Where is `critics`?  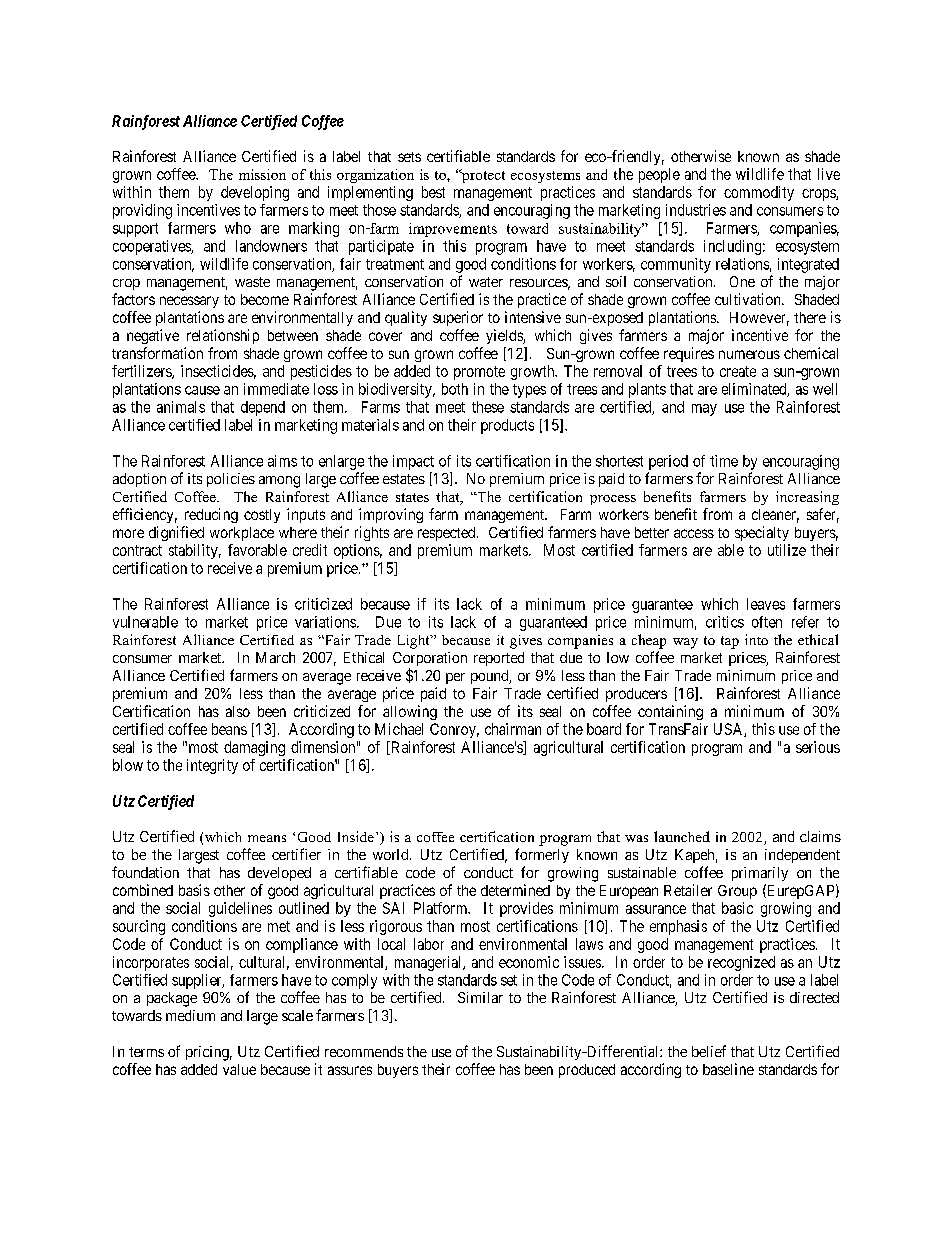
critics is located at coordinates (725, 622).
